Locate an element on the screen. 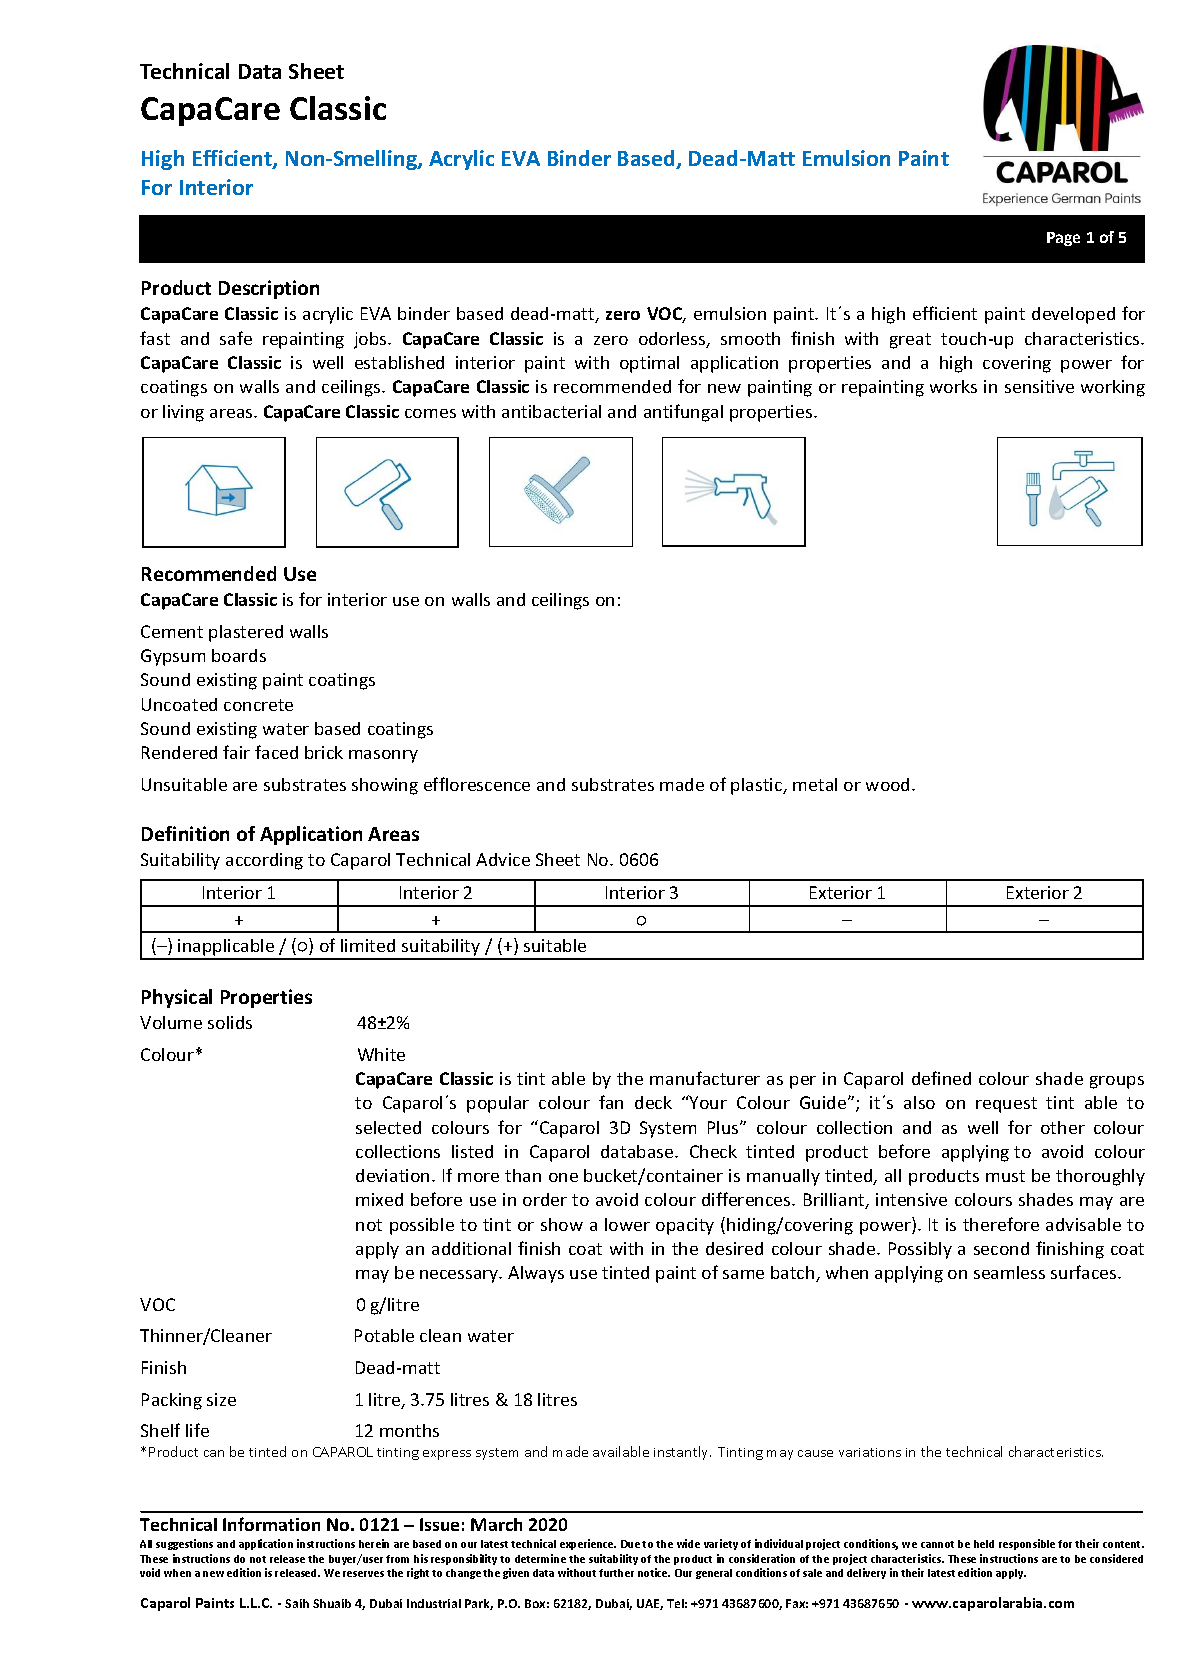 This screenshot has height=1674, width=1184. notice is located at coordinates (654, 1572).
